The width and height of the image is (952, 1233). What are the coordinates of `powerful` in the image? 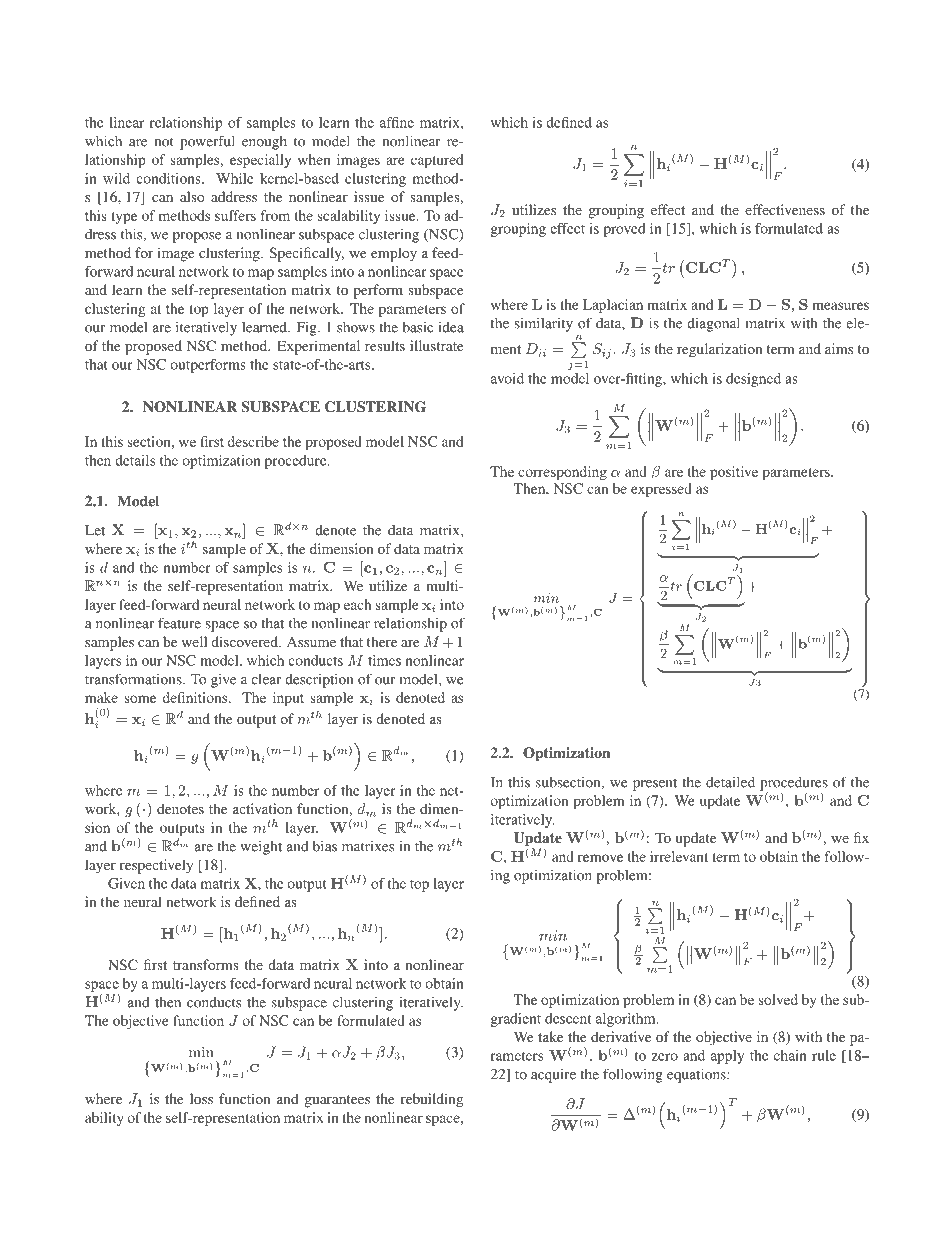 It's located at (207, 142).
